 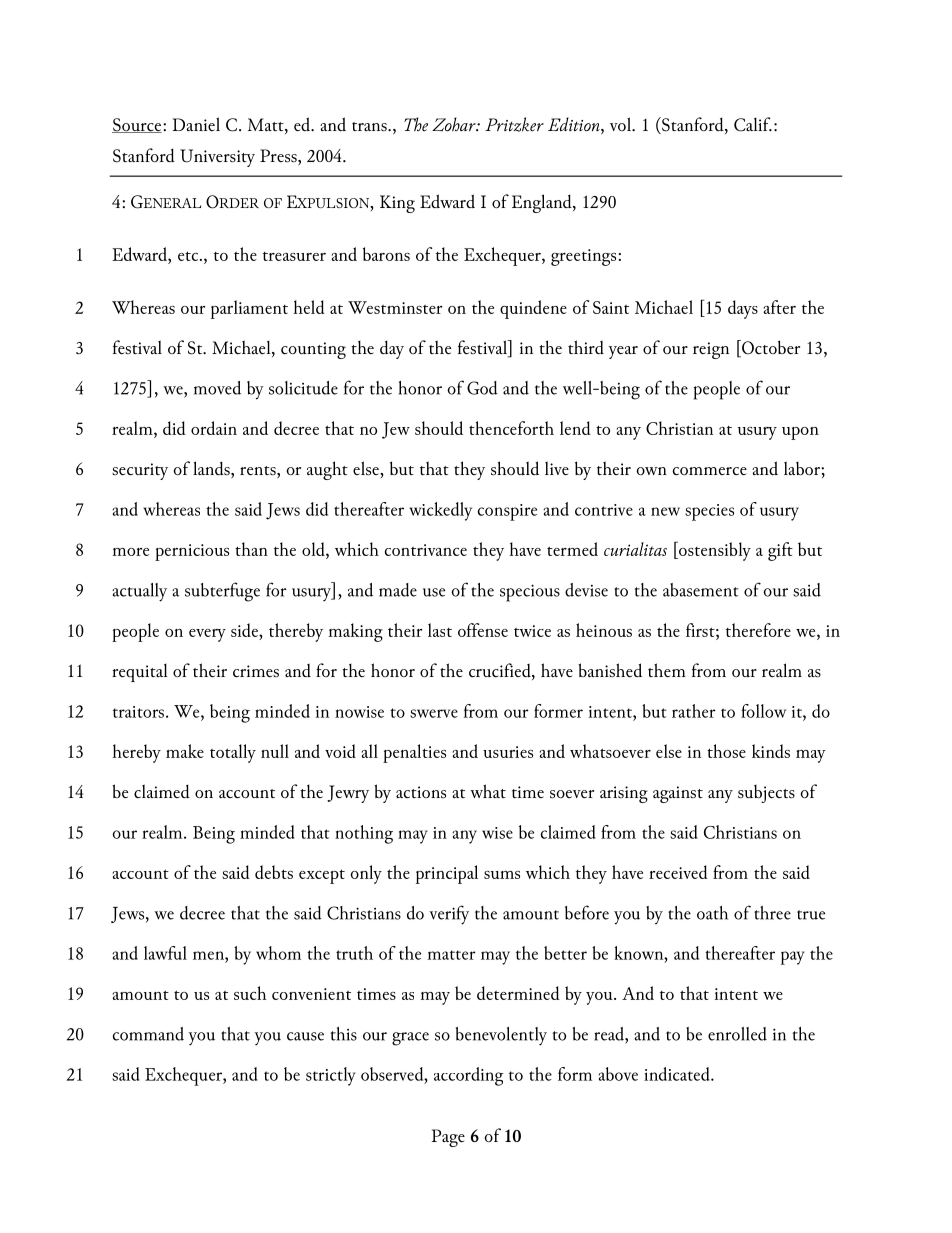 I want to click on command, so click(x=148, y=1034).
